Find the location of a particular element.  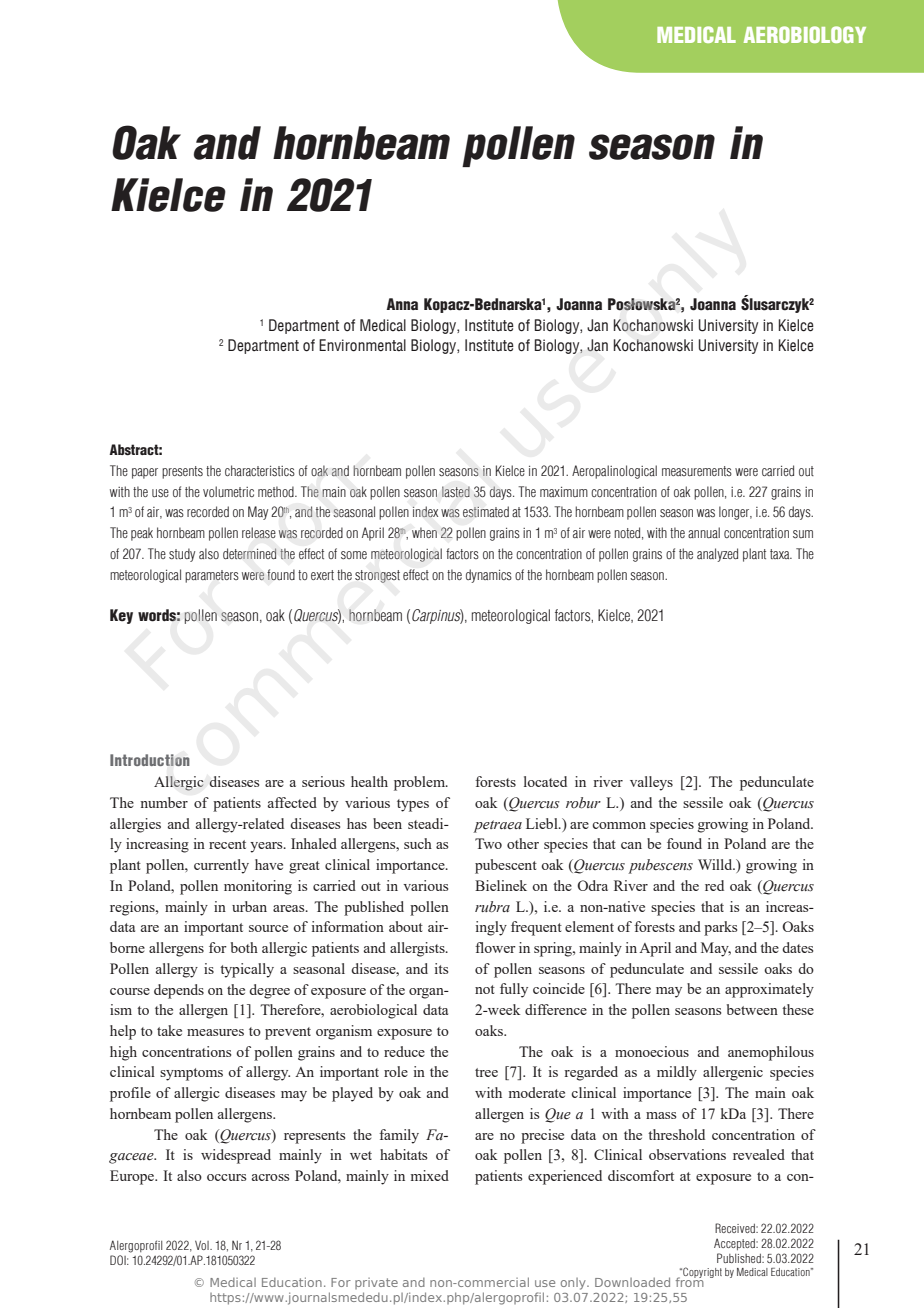

occurs is located at coordinates (226, 1177).
